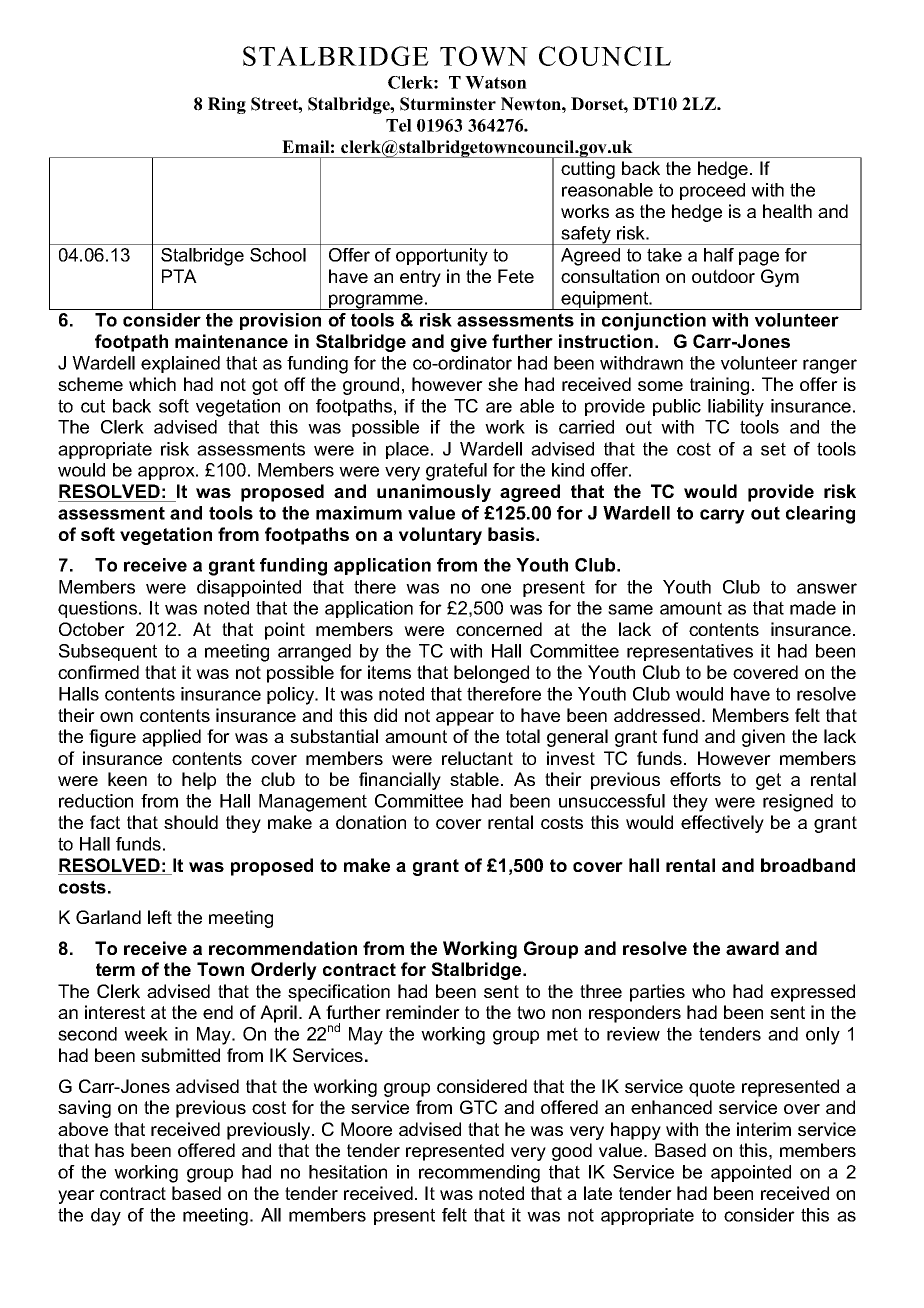 This screenshot has height=1308, width=924. I want to click on financially, so click(400, 781).
